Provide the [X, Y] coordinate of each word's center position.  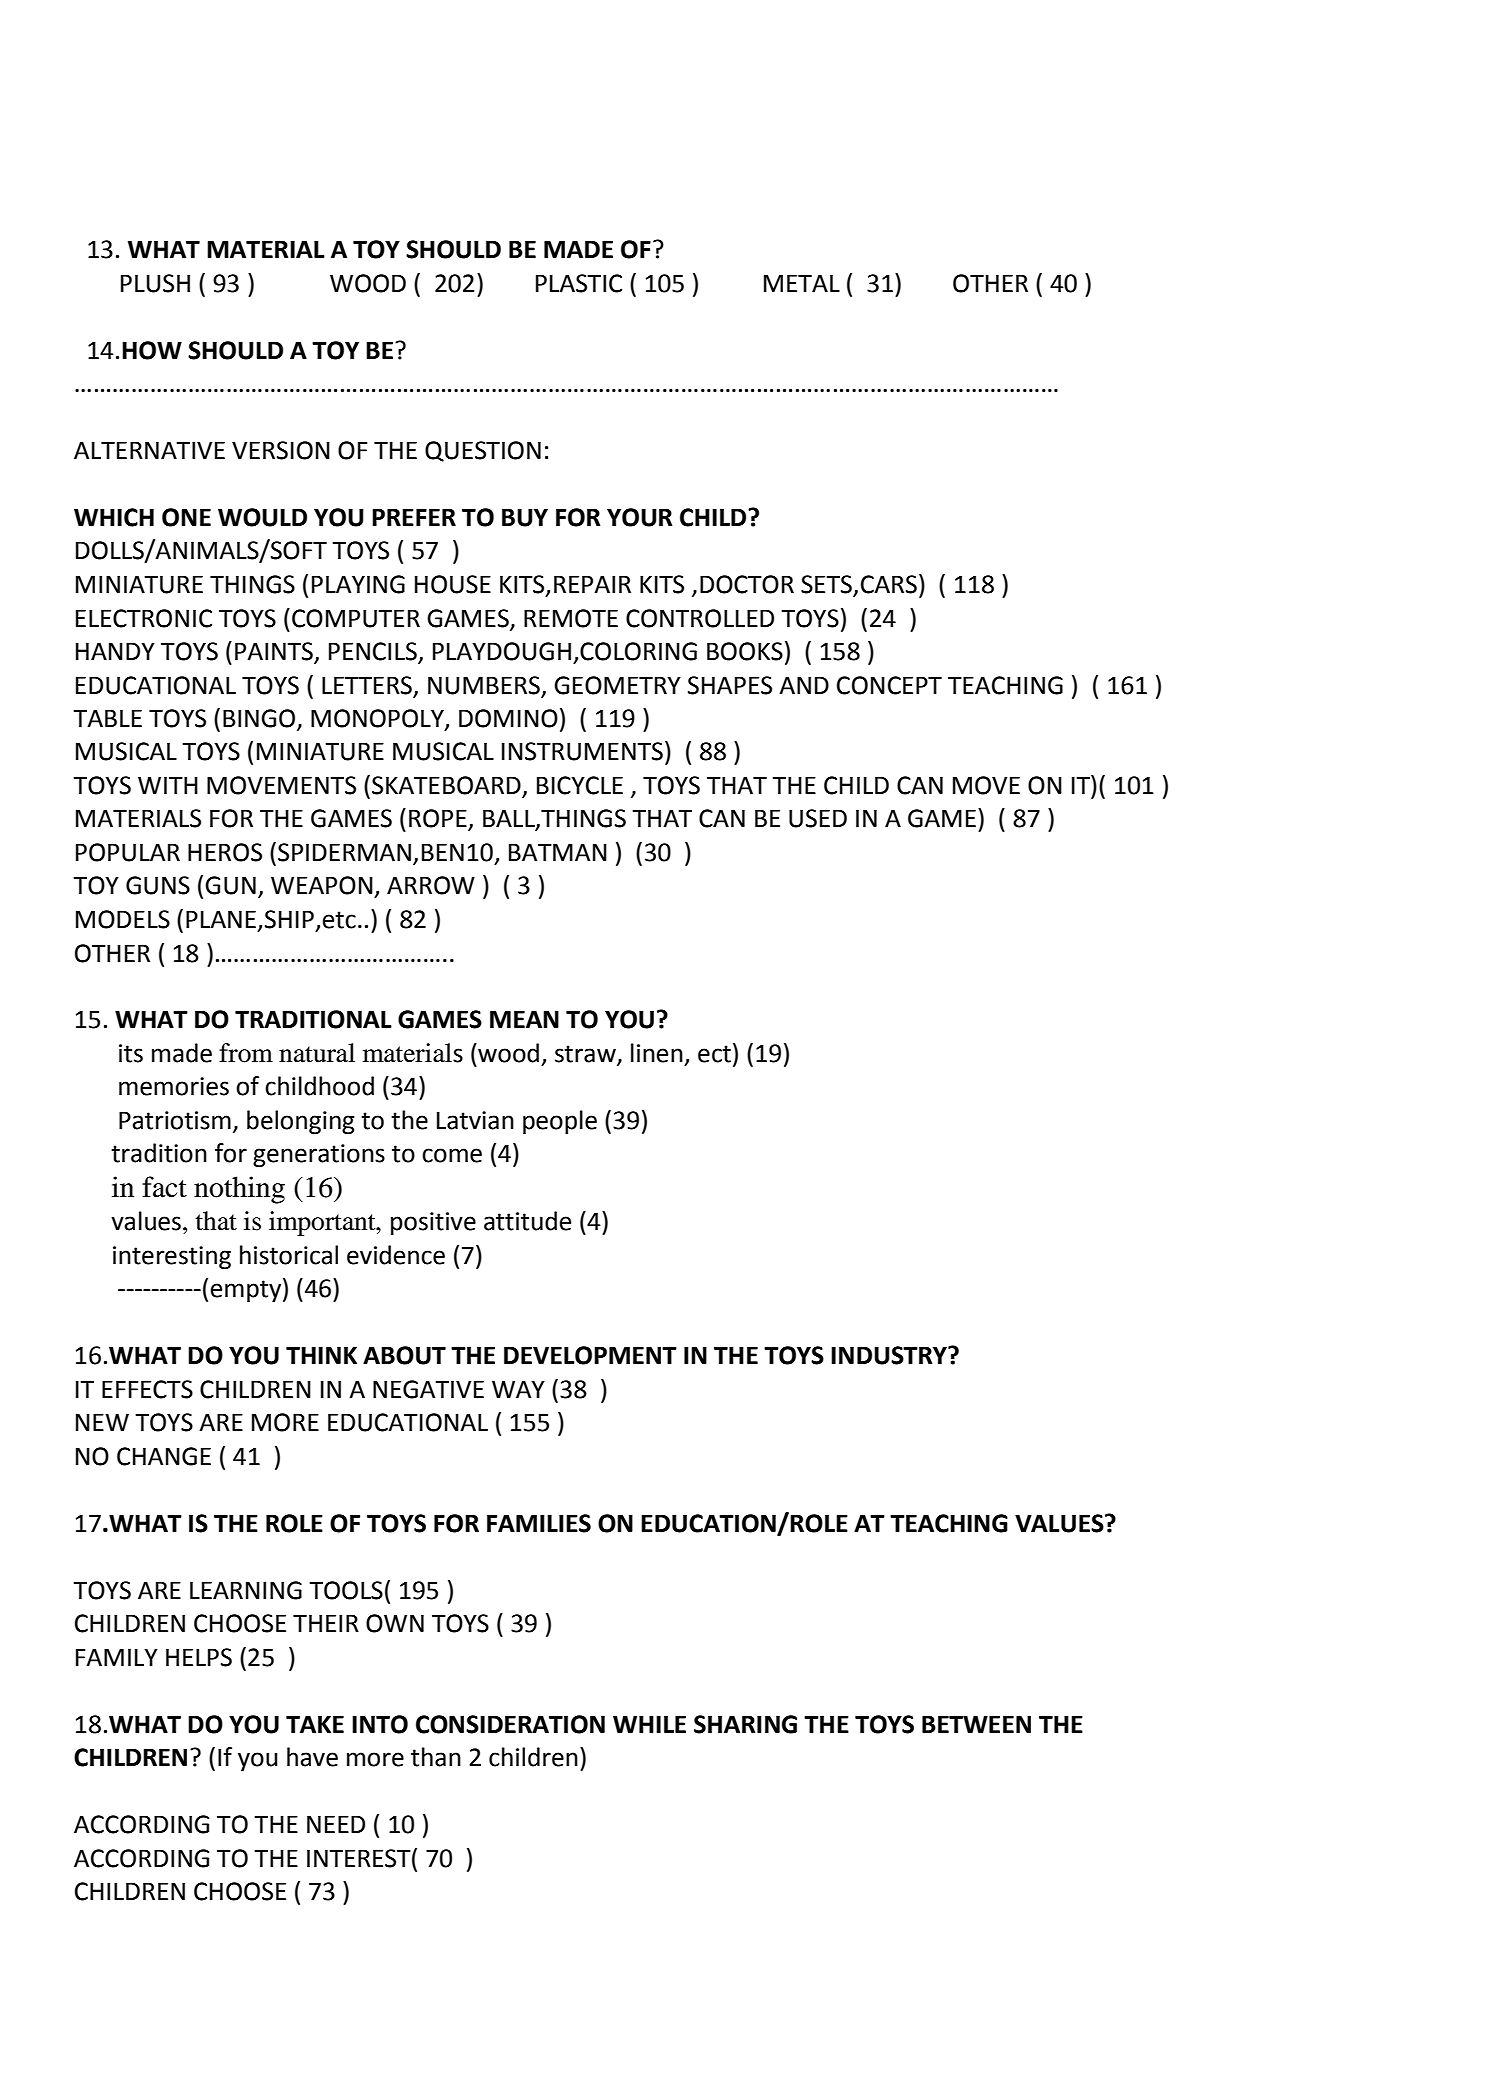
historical [289, 1255]
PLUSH [155, 283]
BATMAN [558, 852]
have [312, 1757]
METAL [802, 283]
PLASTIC [579, 283]
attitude [527, 1221]
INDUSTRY [890, 1355]
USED [818, 818]
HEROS [225, 852]
